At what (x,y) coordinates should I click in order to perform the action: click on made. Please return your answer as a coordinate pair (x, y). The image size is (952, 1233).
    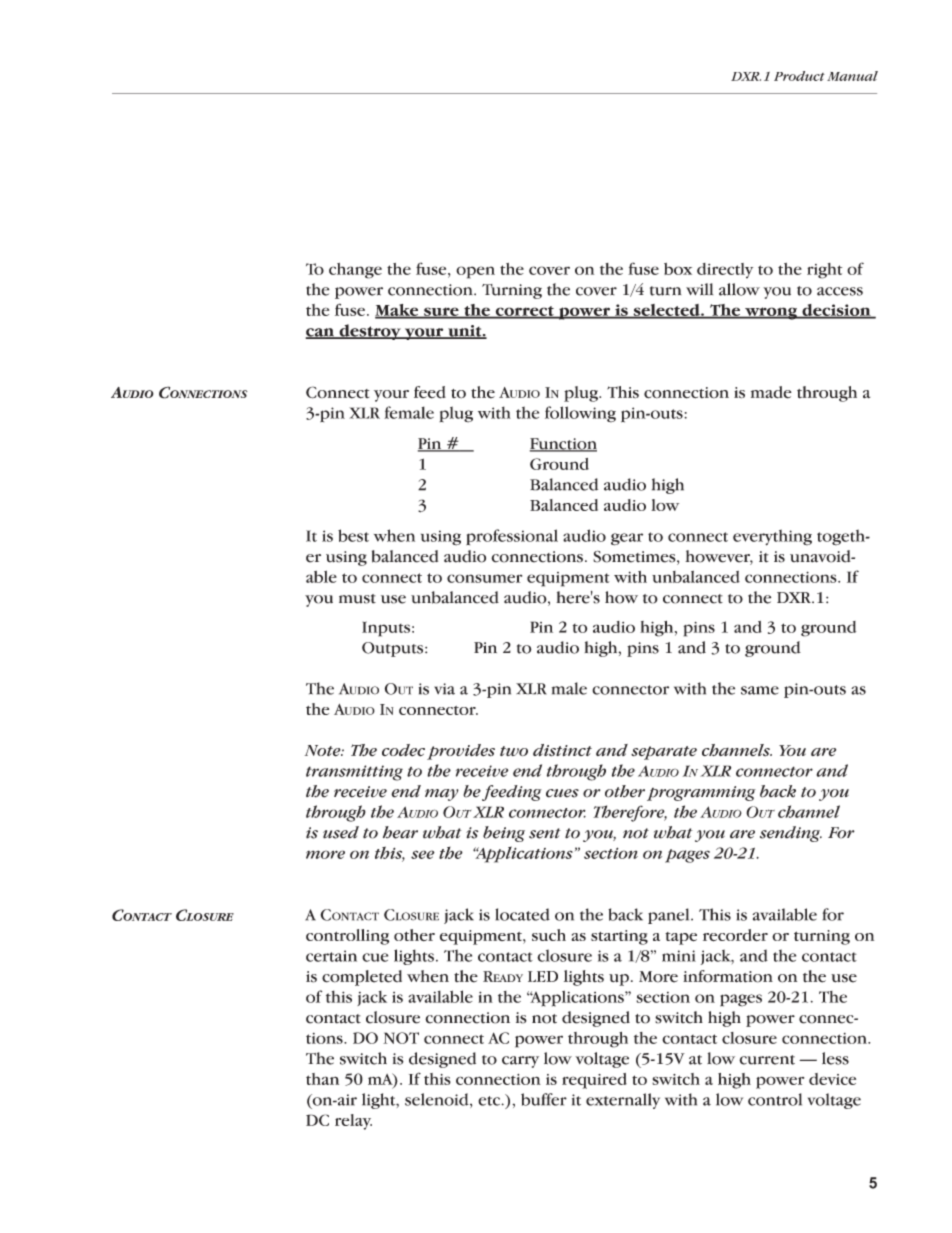
    Looking at the image, I should click on (771, 392).
